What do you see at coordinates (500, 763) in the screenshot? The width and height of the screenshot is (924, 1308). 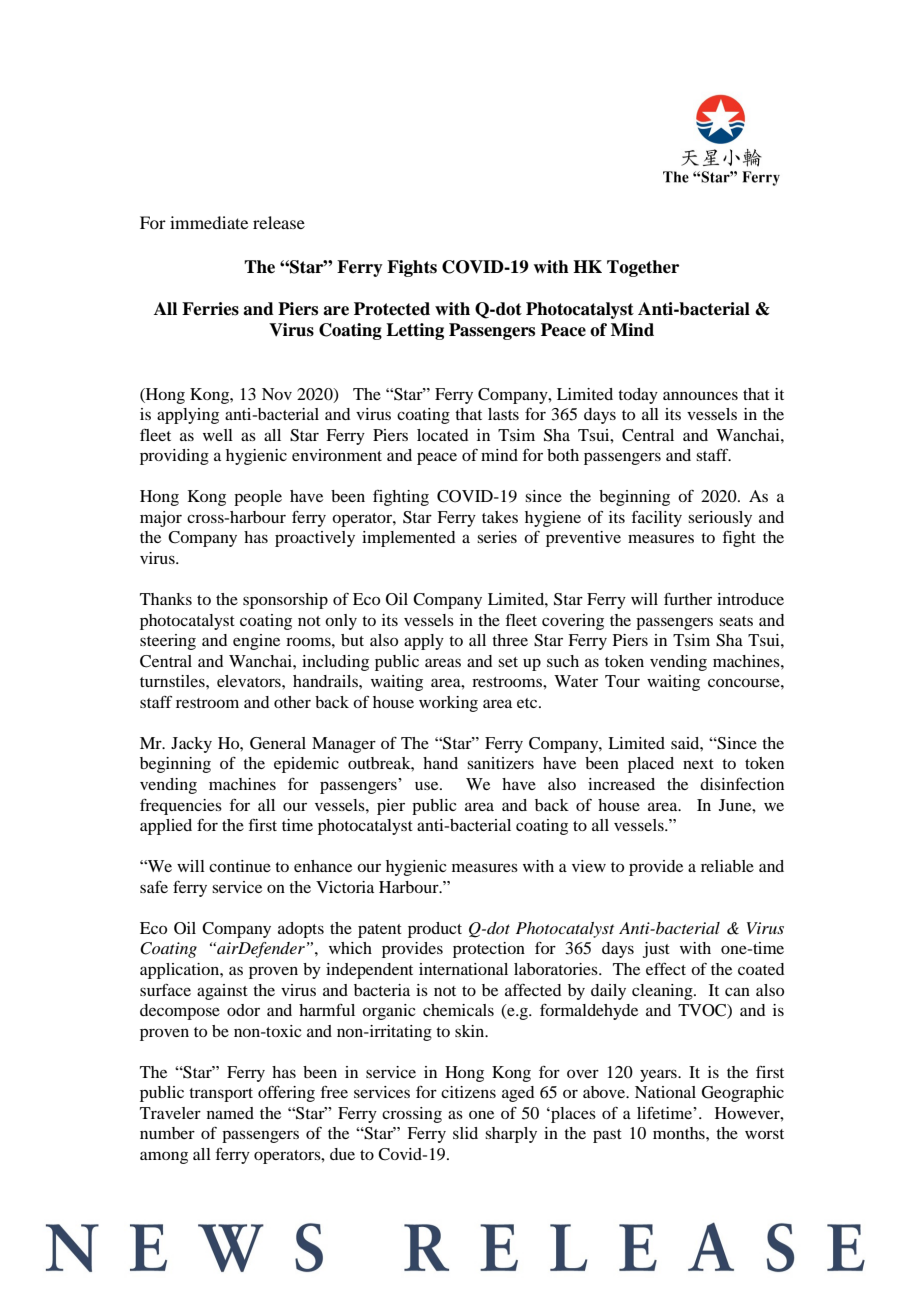 I see `sanitizers` at bounding box center [500, 763].
